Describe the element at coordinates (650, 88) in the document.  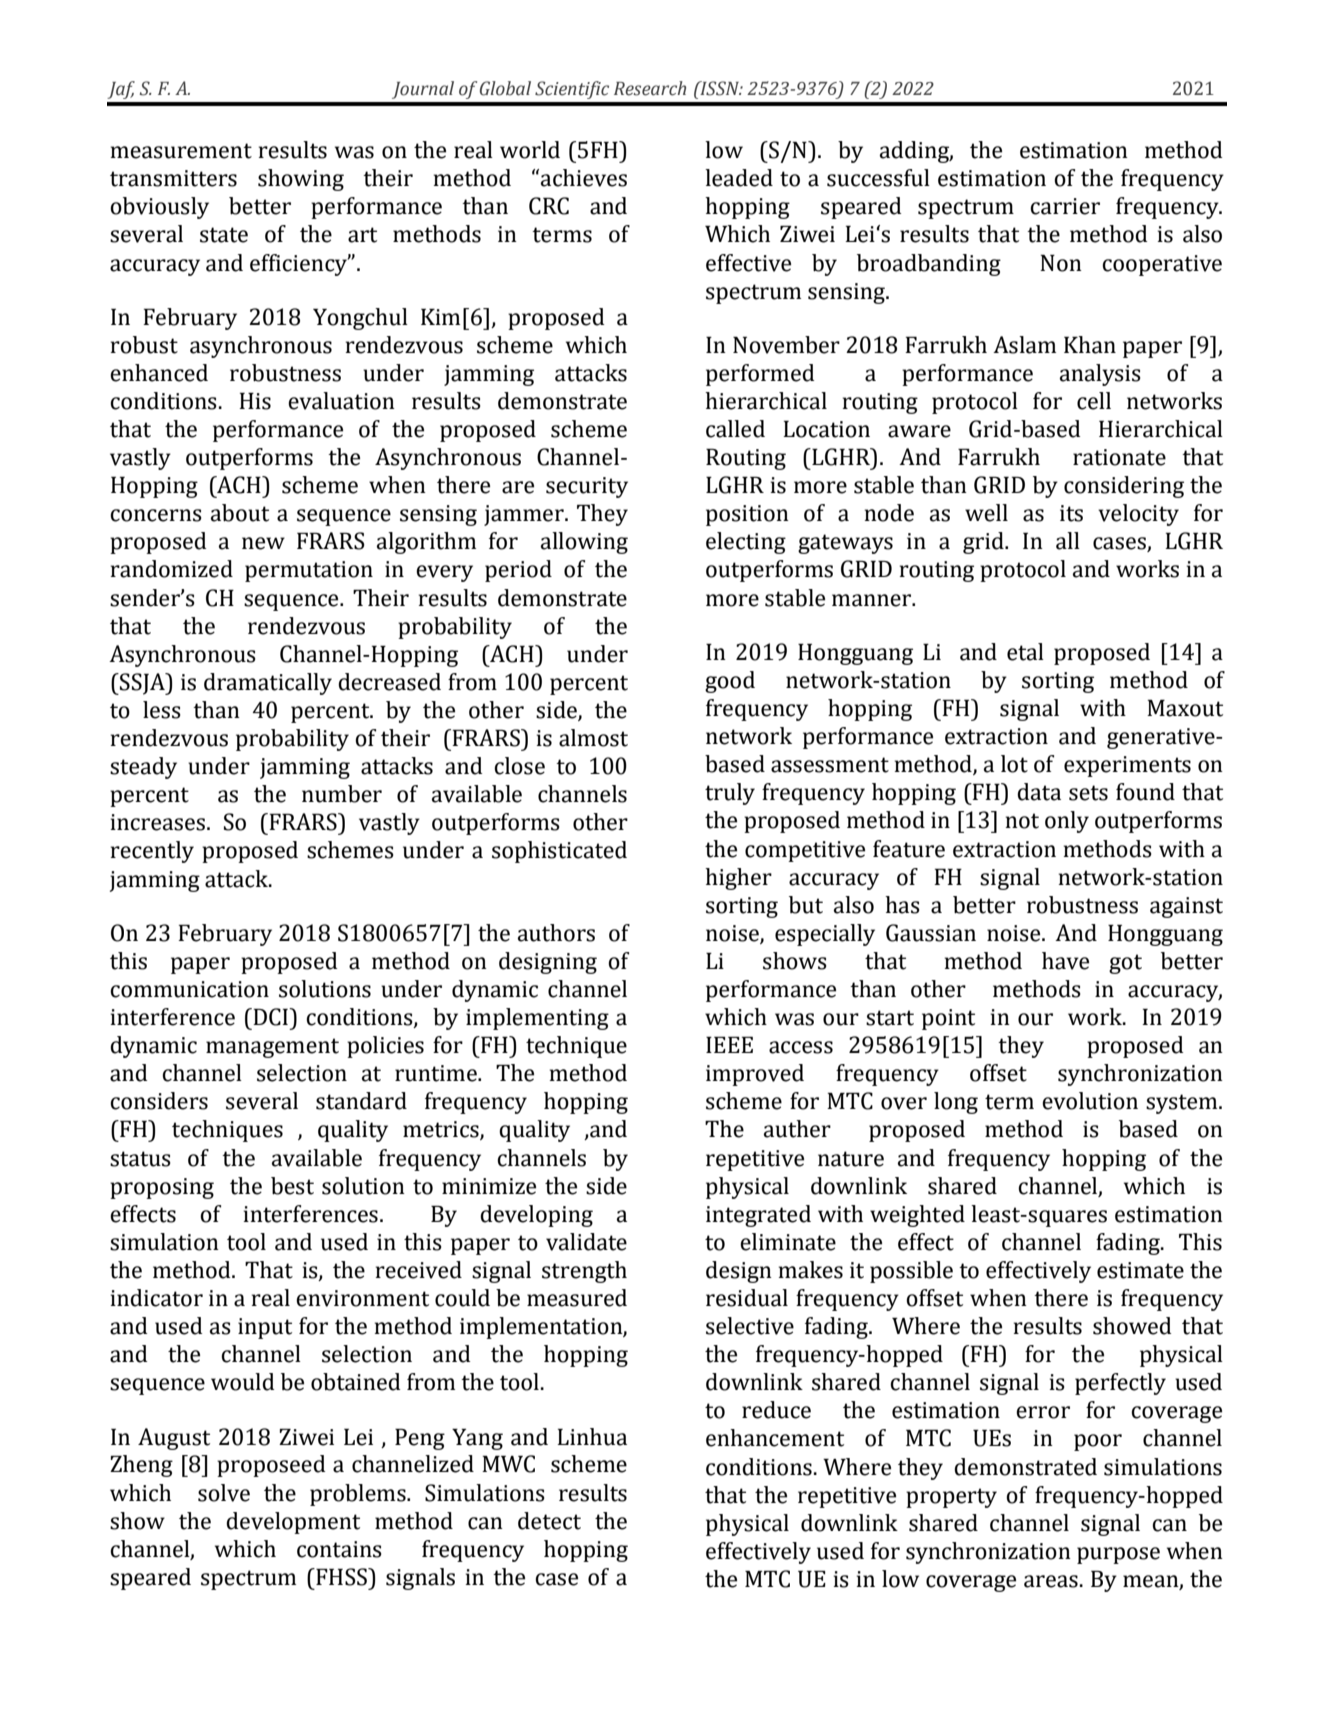
I see `Research` at that location.
